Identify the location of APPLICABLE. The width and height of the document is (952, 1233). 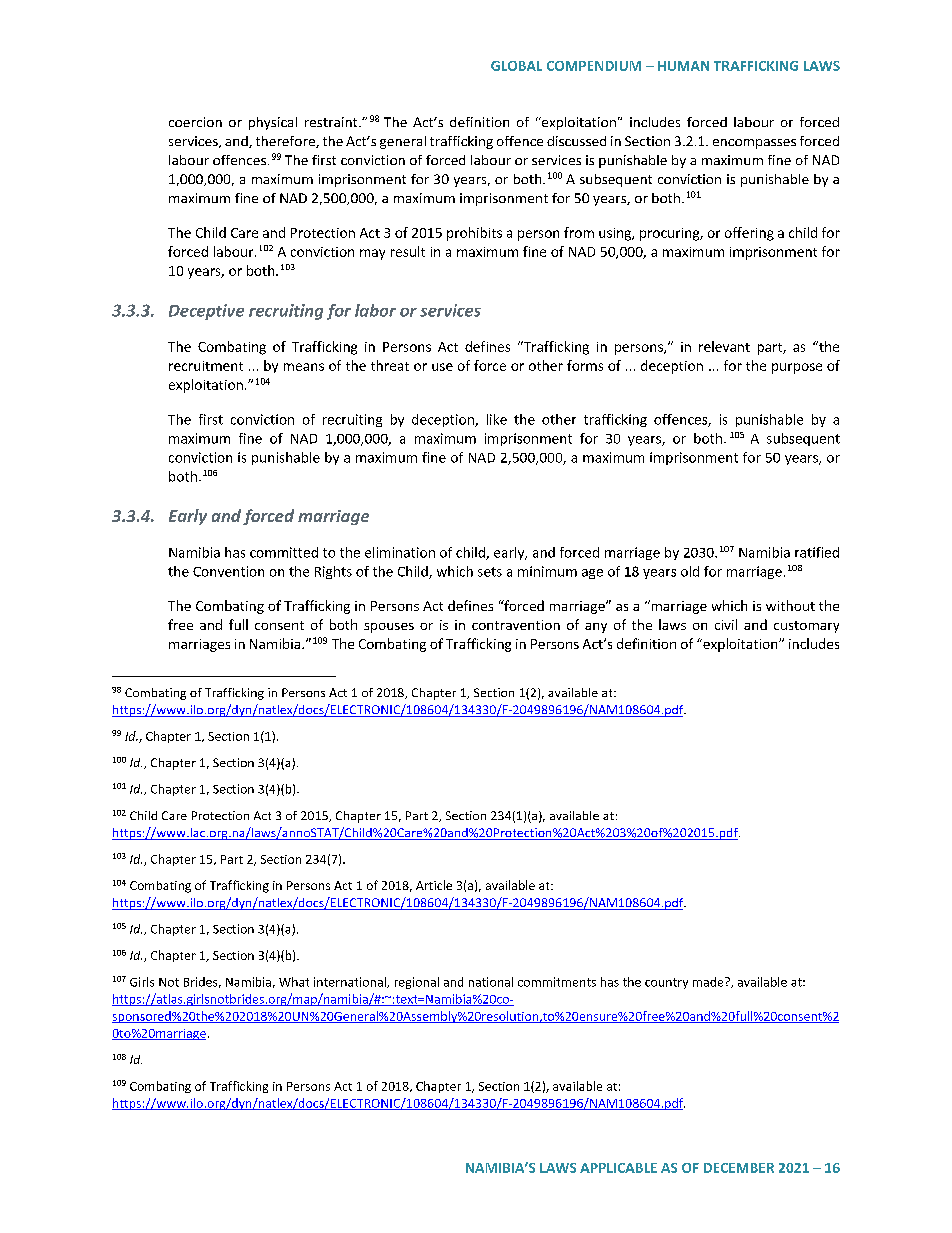
(618, 1168).
